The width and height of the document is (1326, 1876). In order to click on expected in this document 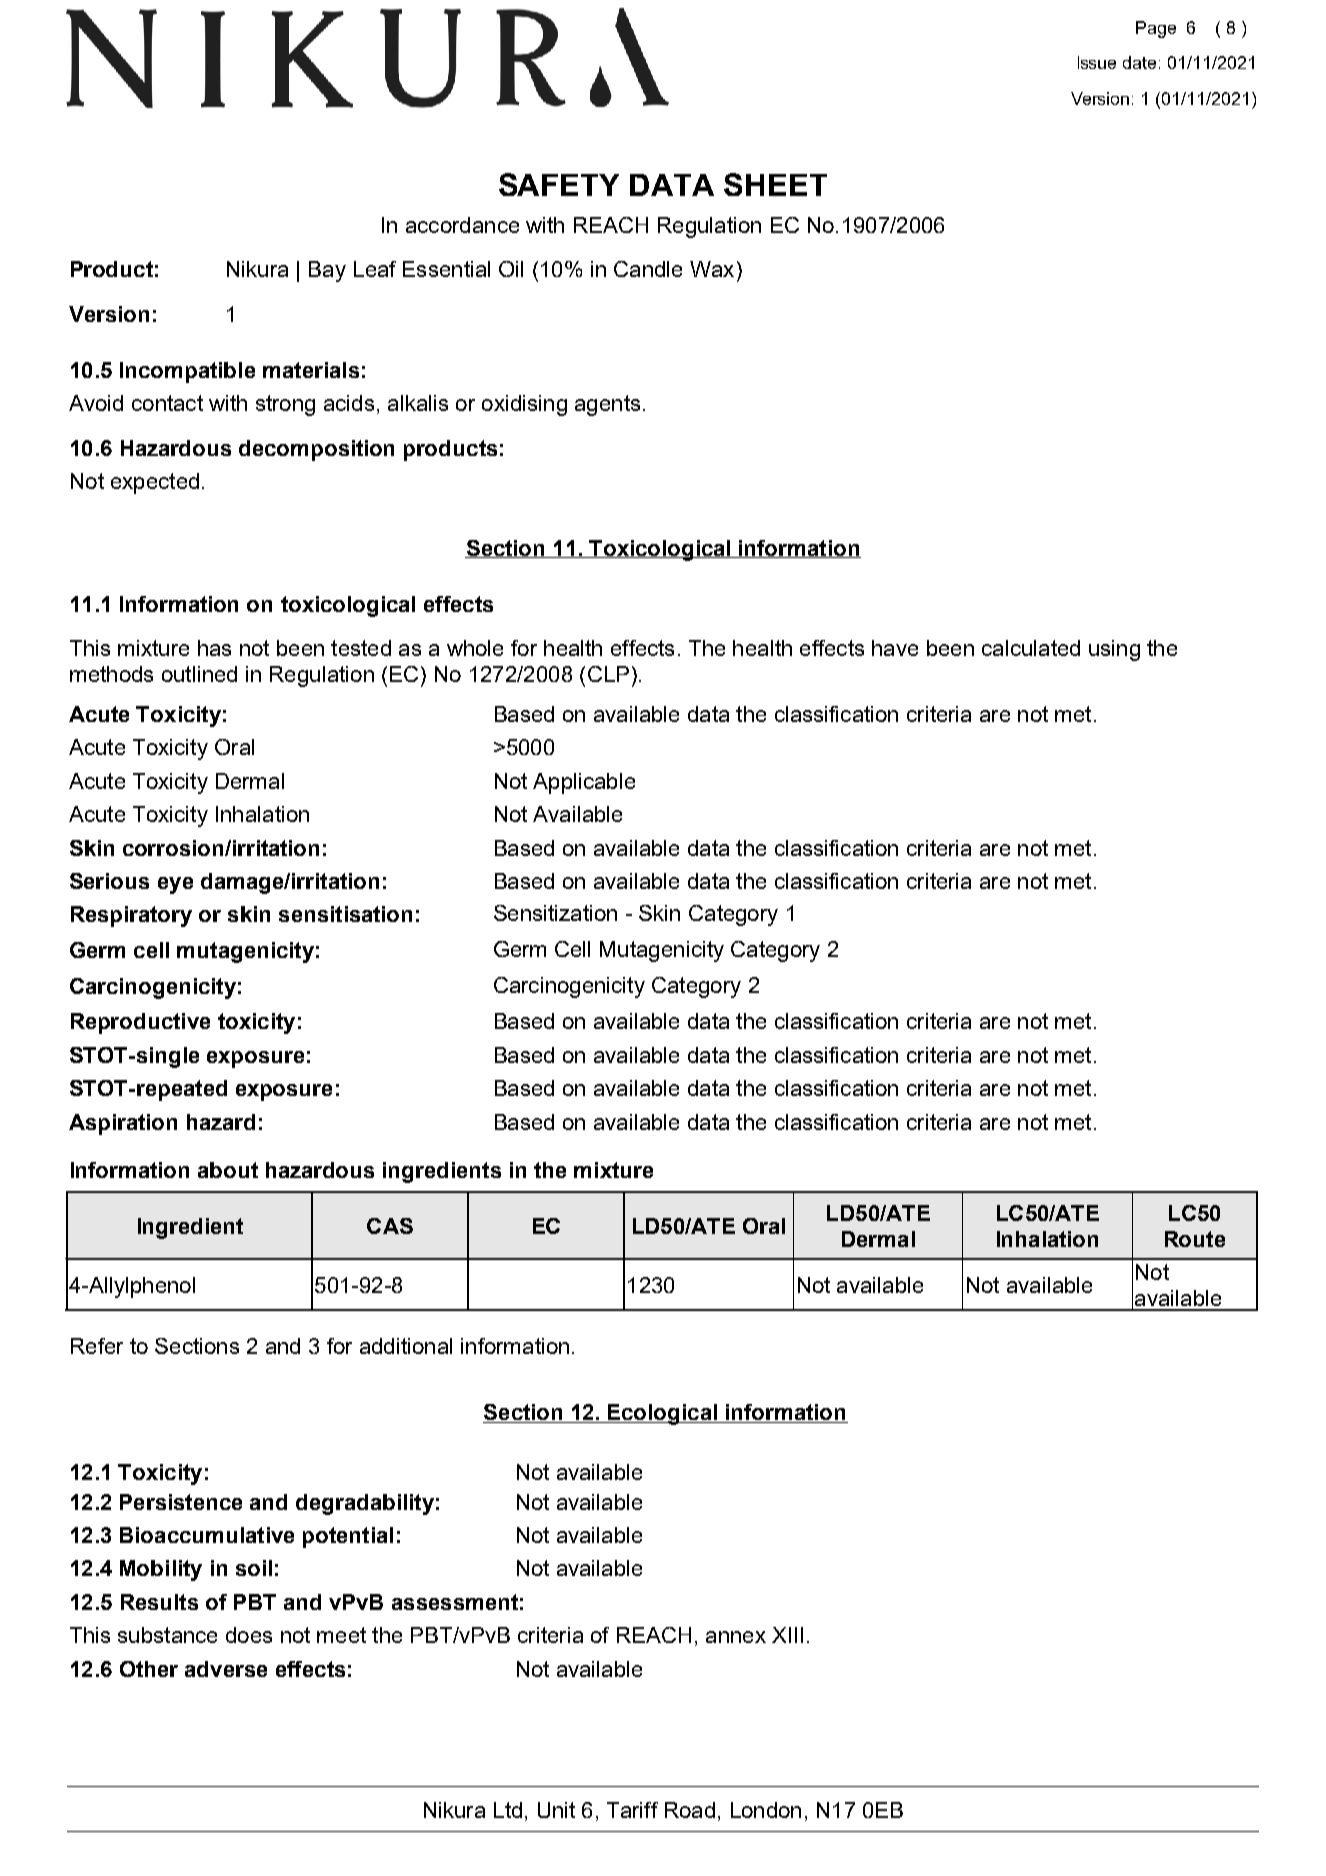, I will do `click(155, 483)`.
